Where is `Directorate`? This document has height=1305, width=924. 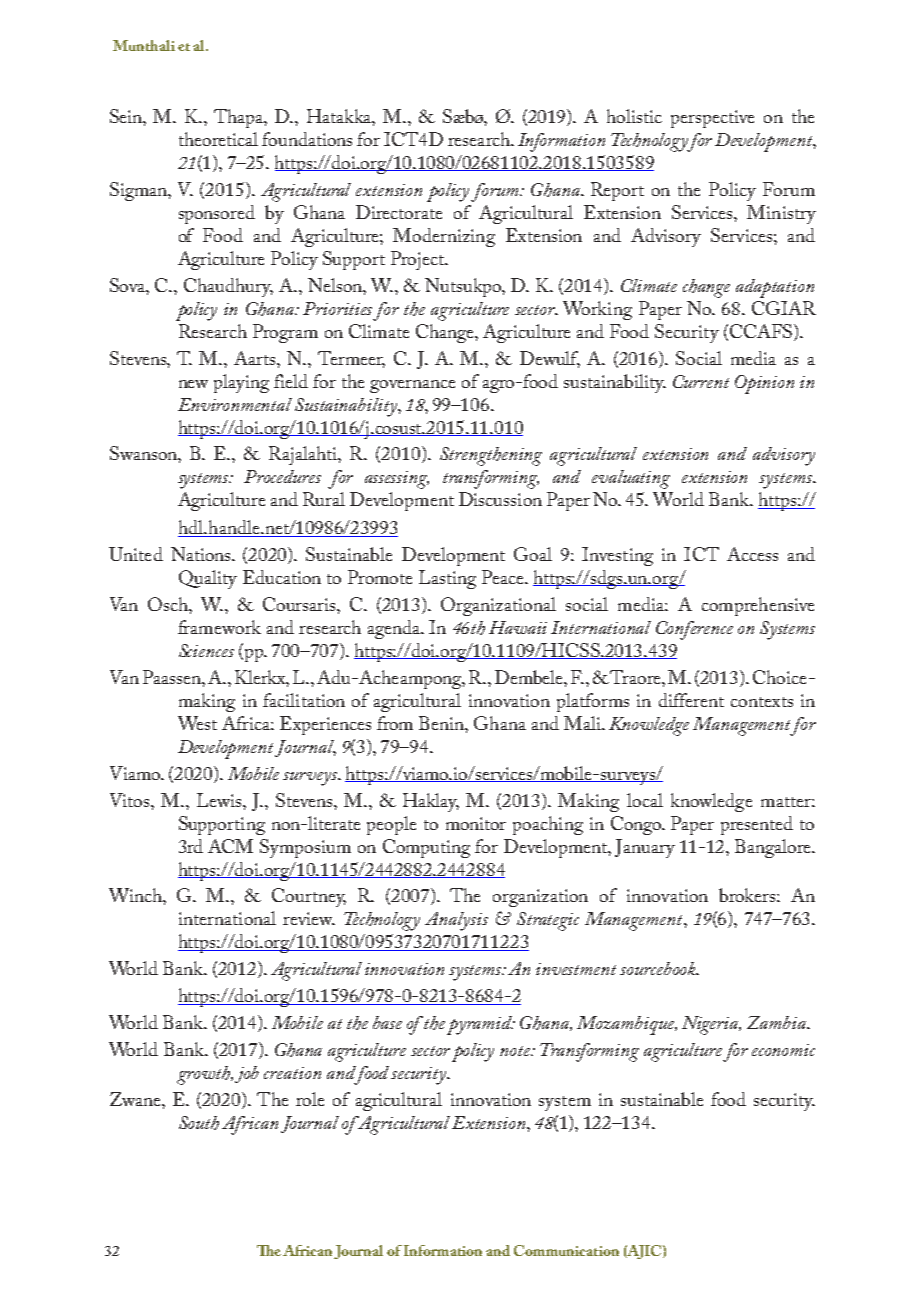 Directorate is located at coordinates (399, 212).
